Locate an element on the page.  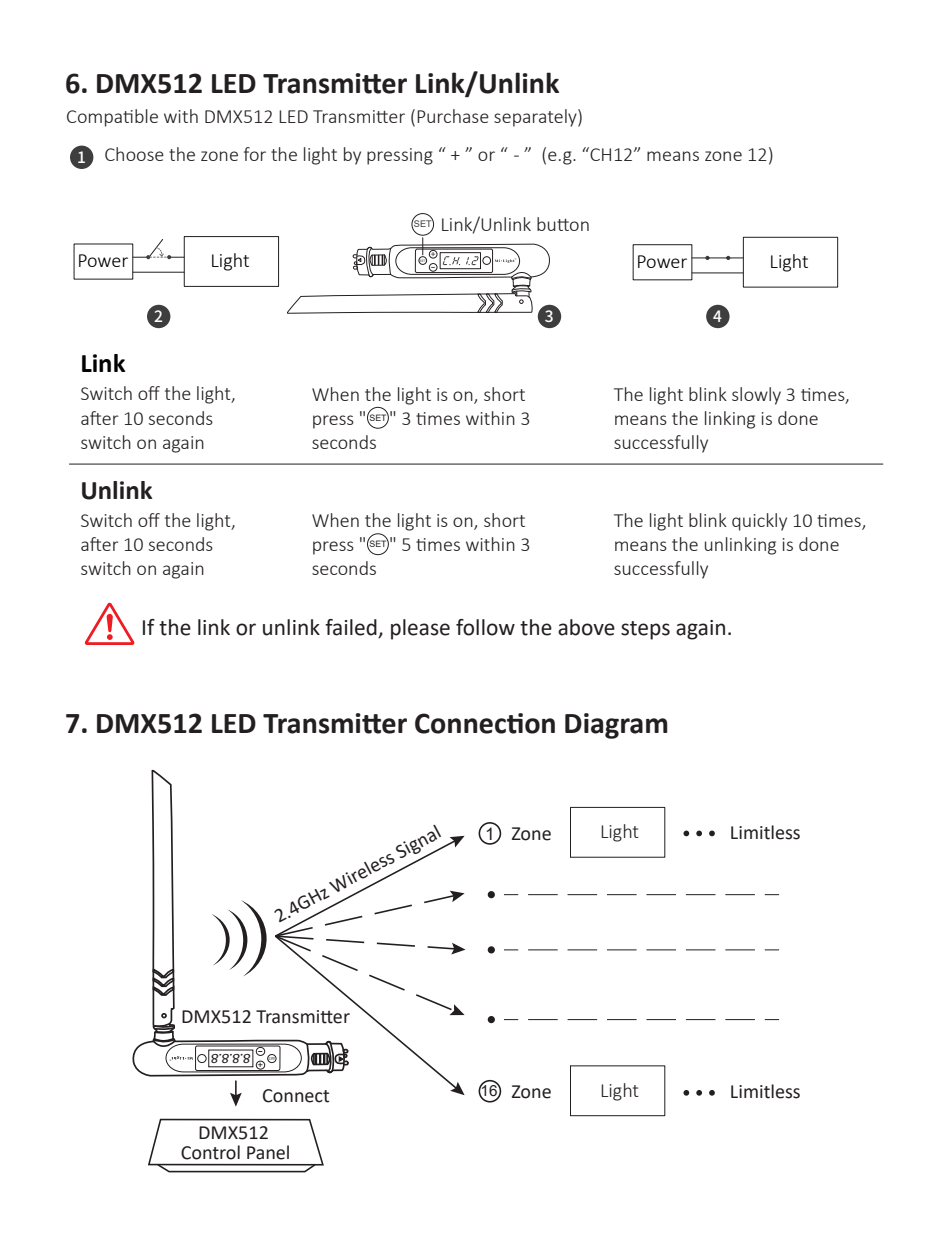
Purchase is located at coordinates (453, 116).
